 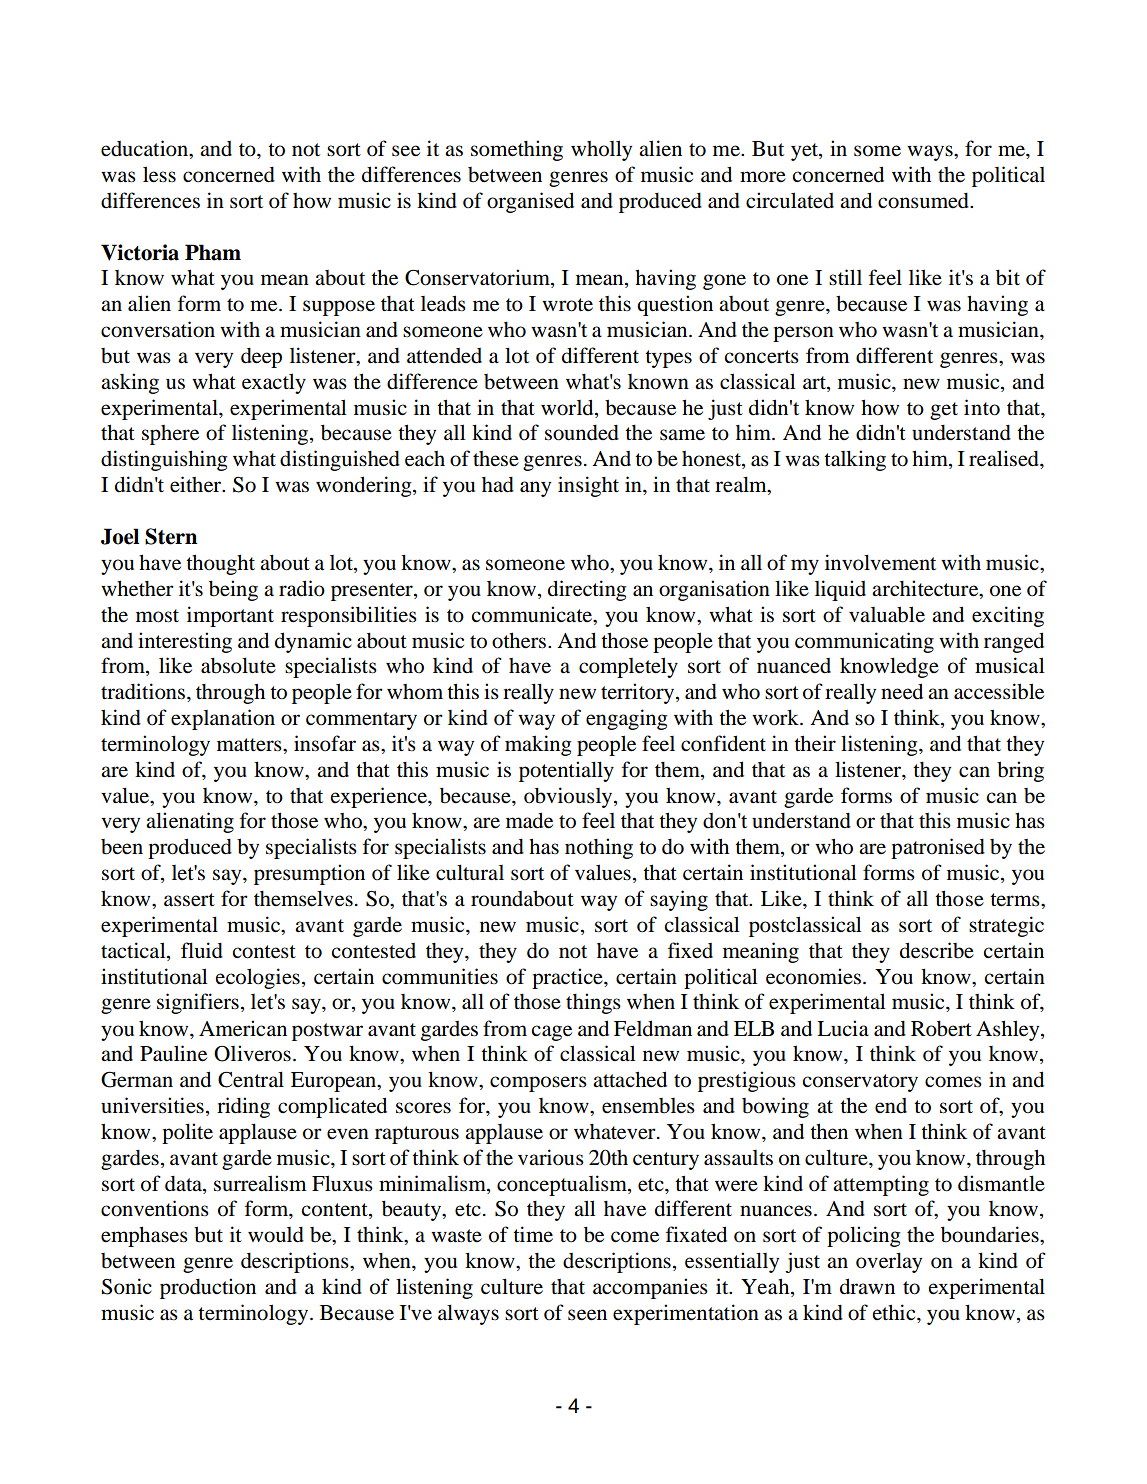 I want to click on valuable, so click(x=887, y=614).
